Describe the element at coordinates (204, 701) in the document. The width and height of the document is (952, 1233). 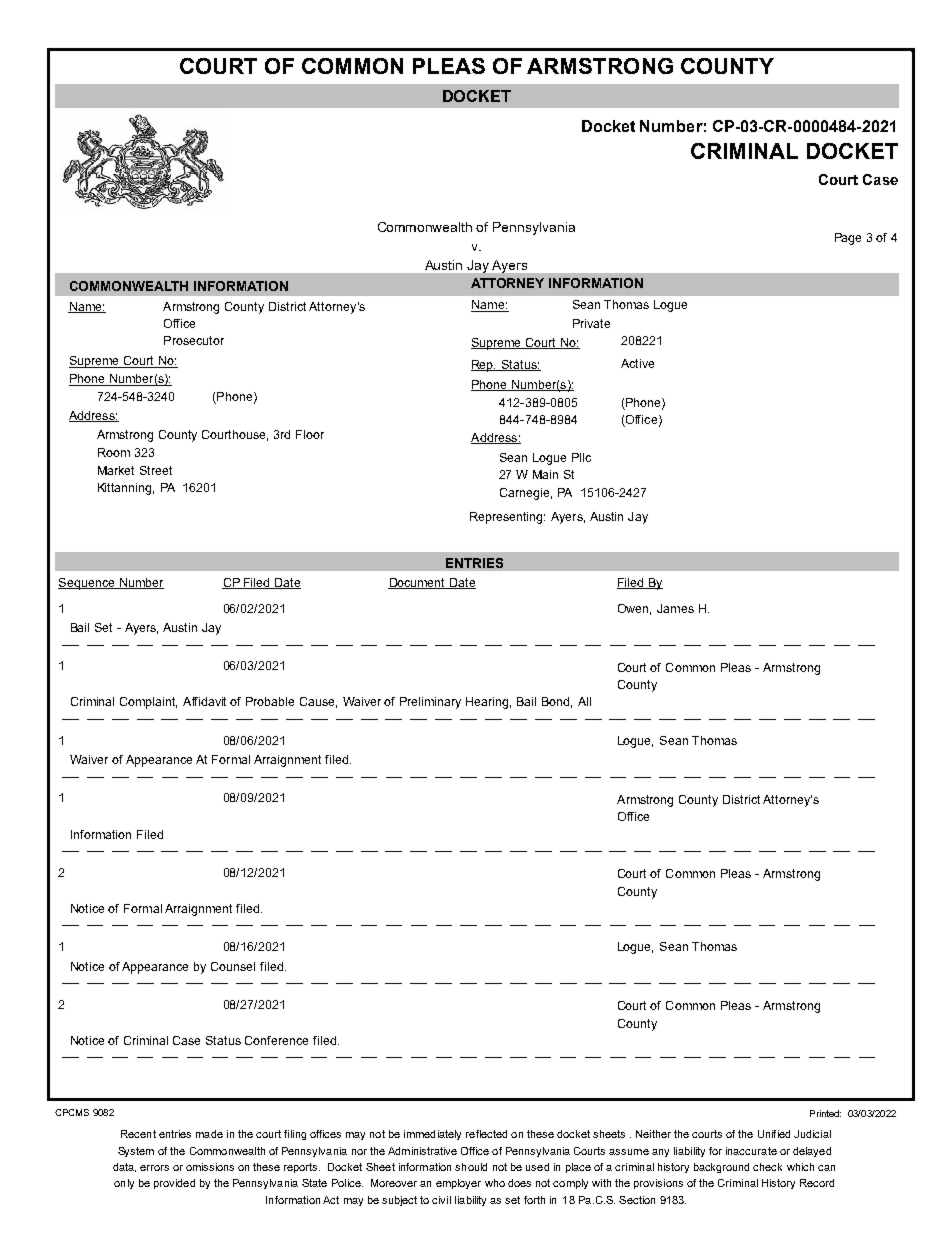
I see `Affidavit` at that location.
